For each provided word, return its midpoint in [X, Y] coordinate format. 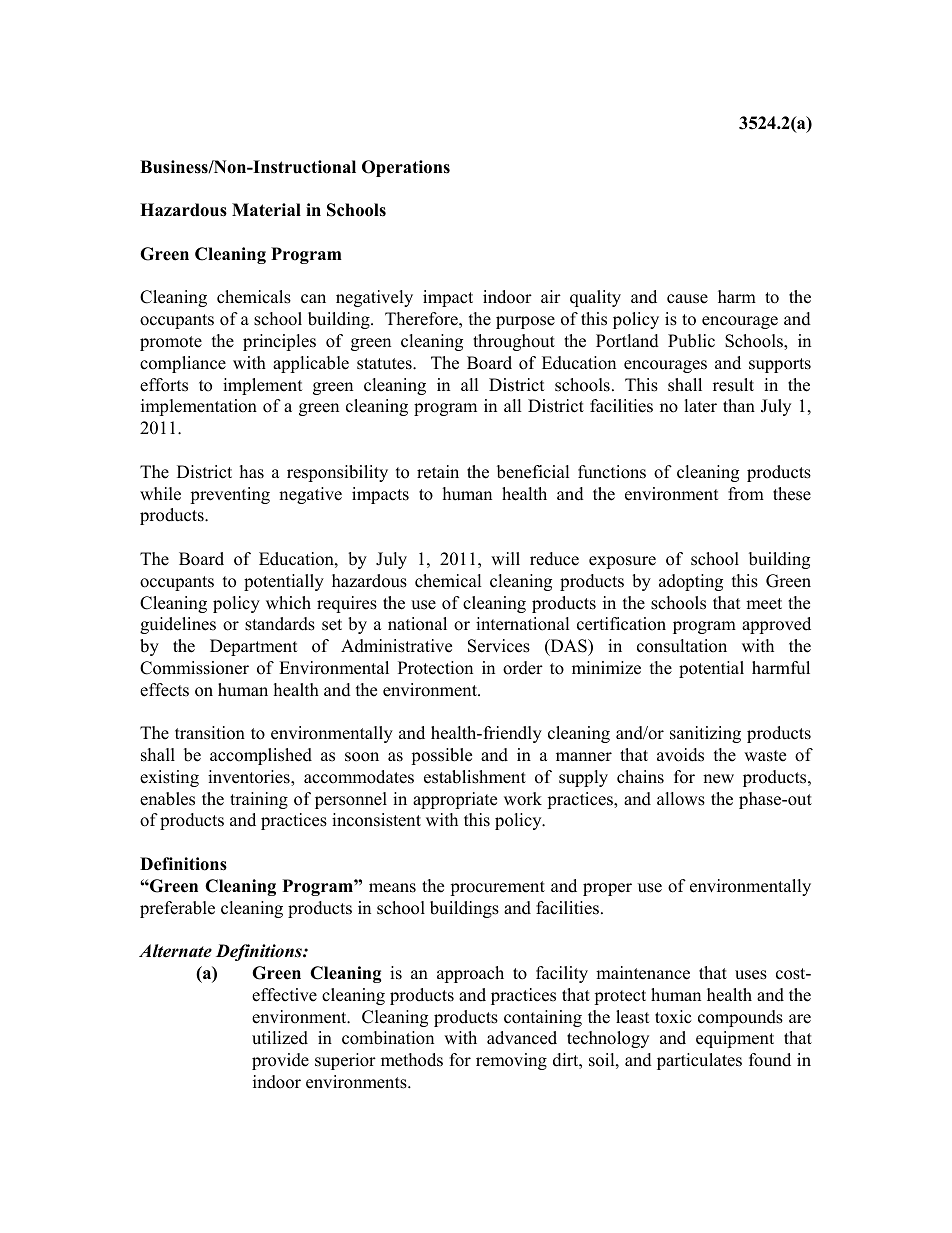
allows [681, 799]
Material [266, 210]
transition [210, 733]
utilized [280, 1038]
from [746, 494]
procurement [497, 888]
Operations [406, 168]
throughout [514, 342]
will [505, 558]
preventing [230, 495]
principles [279, 342]
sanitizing [705, 734]
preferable [177, 909]
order [523, 668]
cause [687, 299]
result [733, 385]
